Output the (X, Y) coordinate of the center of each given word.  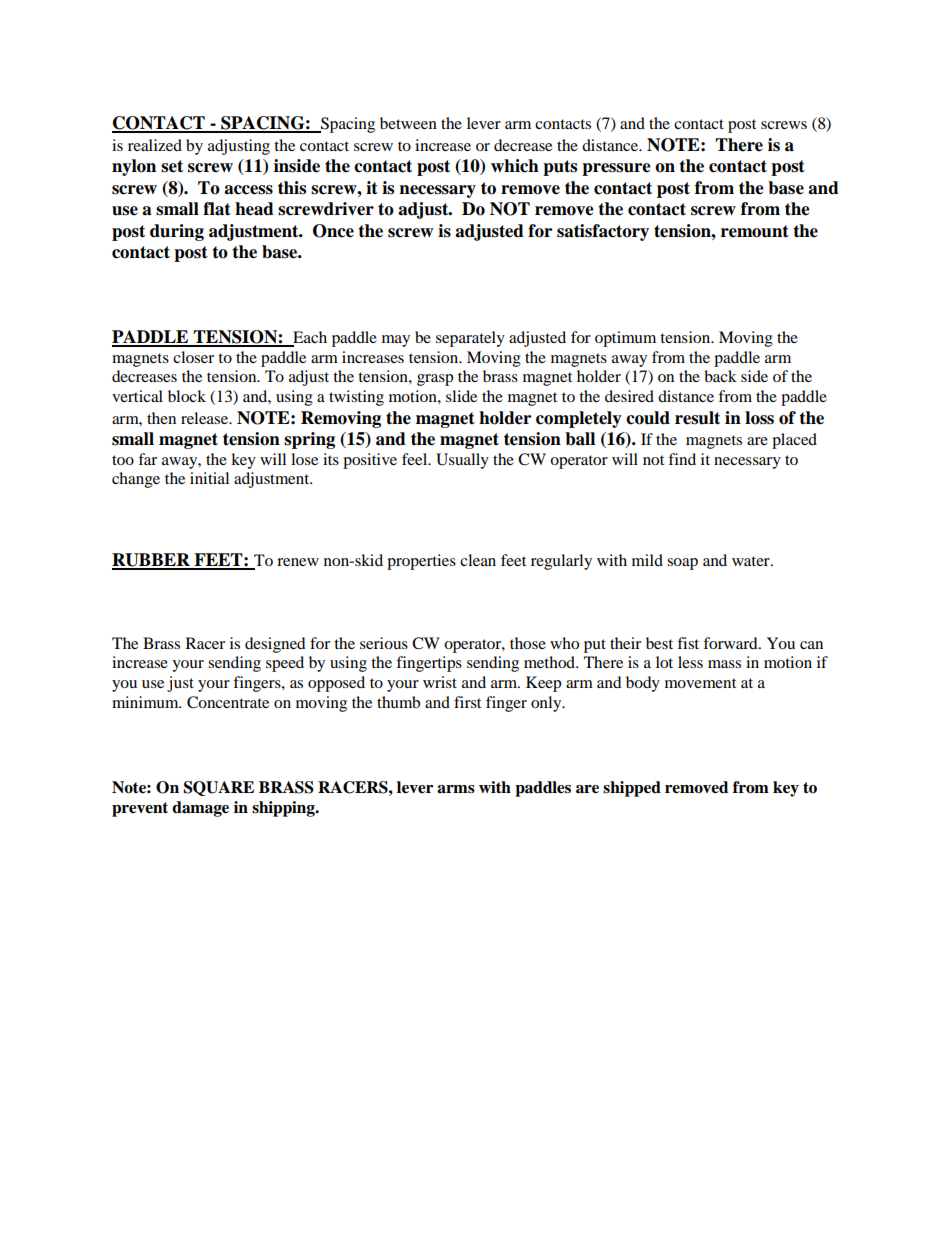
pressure (616, 169)
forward (731, 643)
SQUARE (219, 788)
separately (470, 339)
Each (309, 338)
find (682, 459)
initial (209, 478)
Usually (462, 461)
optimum (625, 339)
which (515, 166)
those (528, 643)
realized (155, 145)
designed (275, 645)
